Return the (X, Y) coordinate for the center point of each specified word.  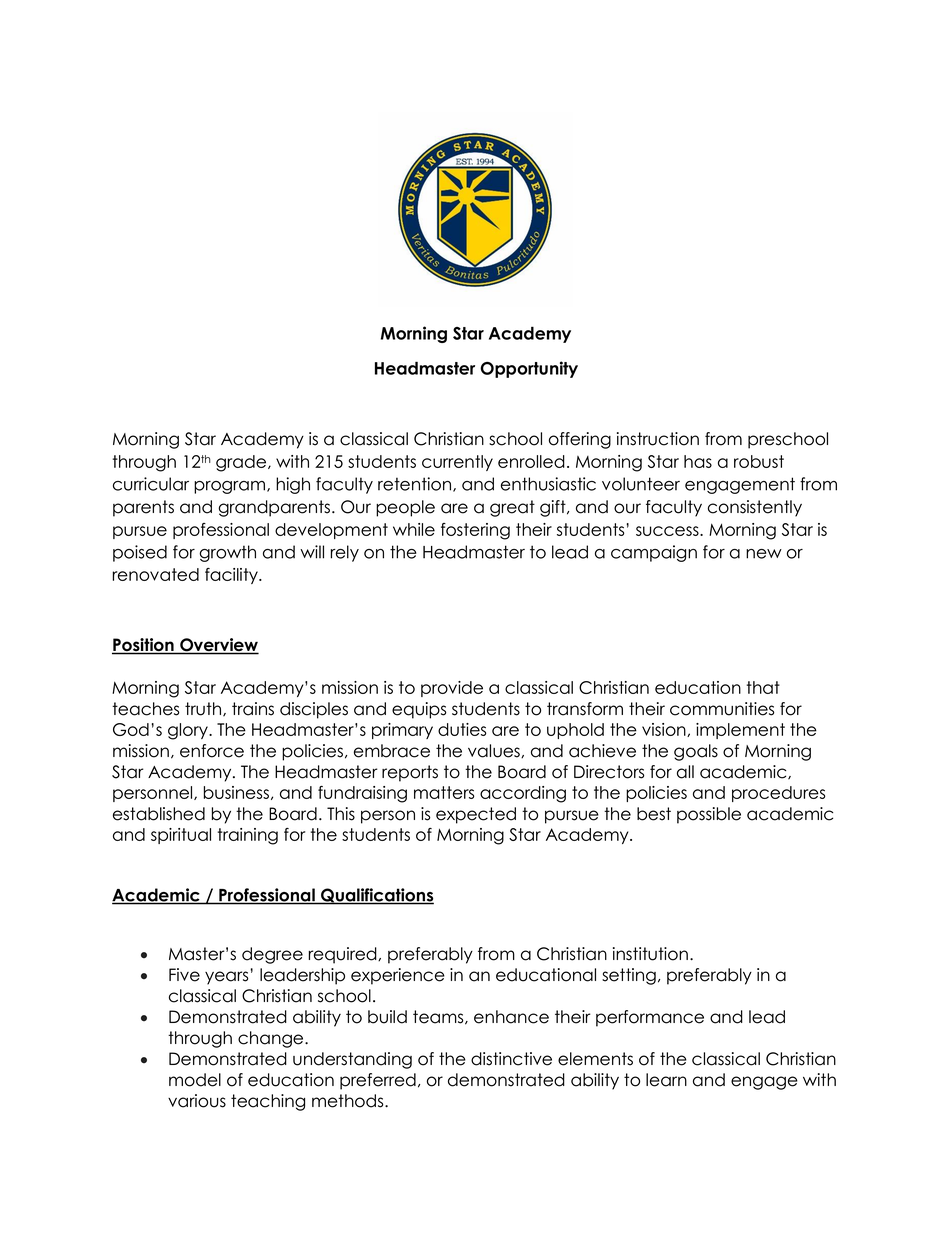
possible (709, 815)
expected (476, 815)
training (247, 836)
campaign (654, 553)
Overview (218, 646)
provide (452, 689)
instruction (658, 439)
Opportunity (529, 369)
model (195, 1080)
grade (242, 463)
